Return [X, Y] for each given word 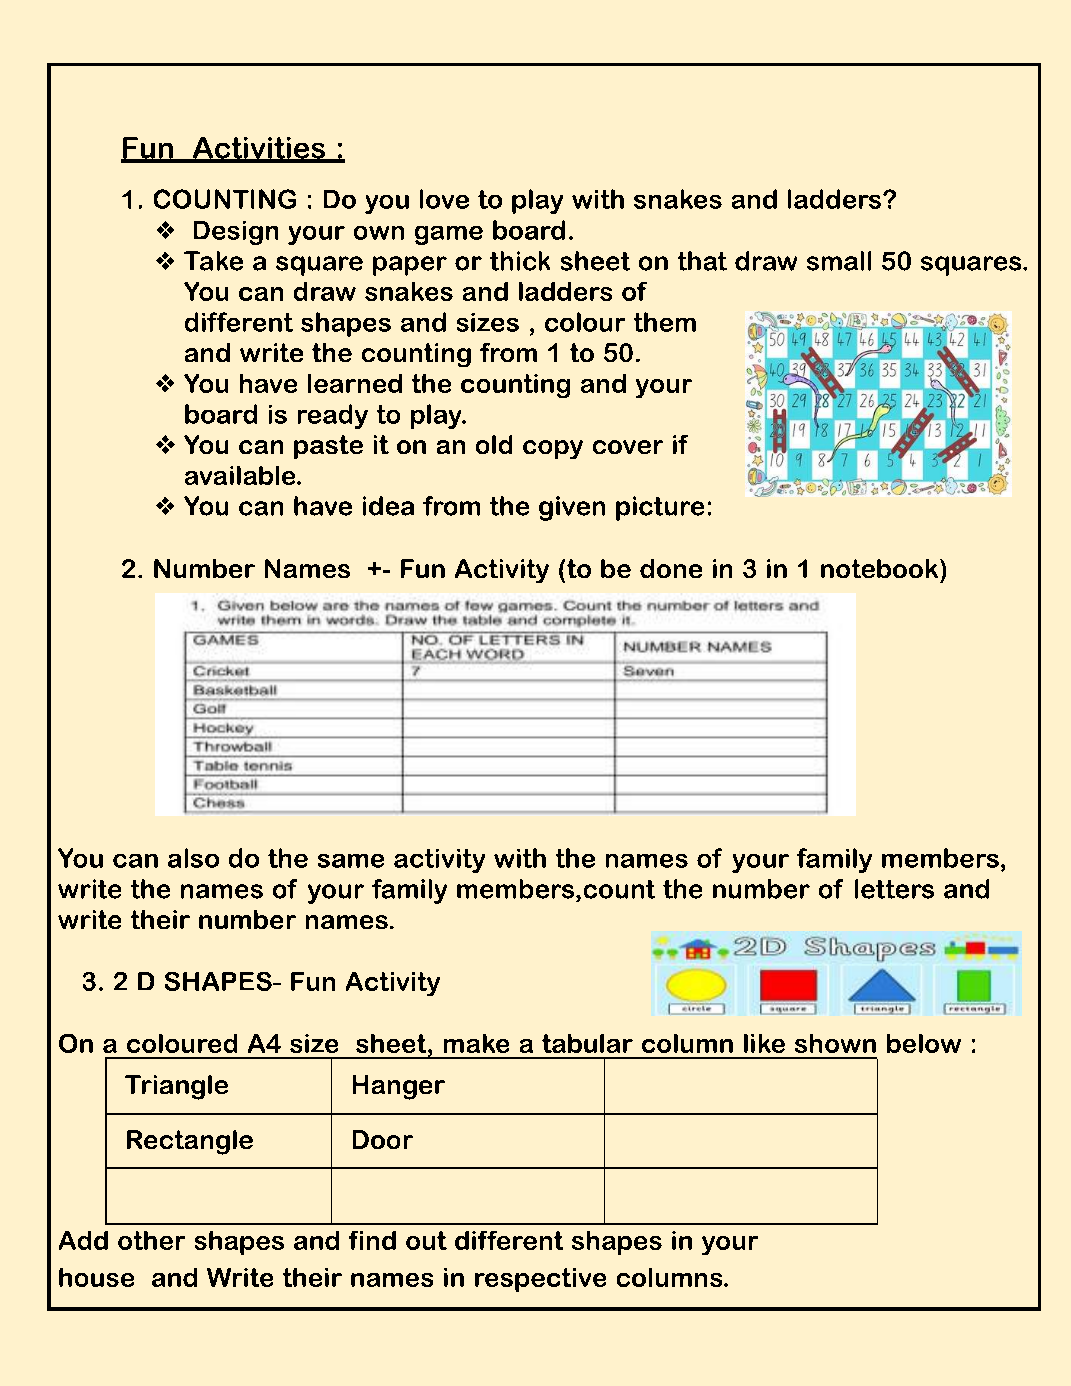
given [572, 508]
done [671, 568]
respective [540, 1280]
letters [894, 889]
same [351, 861]
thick [520, 261]
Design [236, 233]
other [151, 1240]
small [839, 261]
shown [835, 1043]
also [193, 858]
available [241, 475]
